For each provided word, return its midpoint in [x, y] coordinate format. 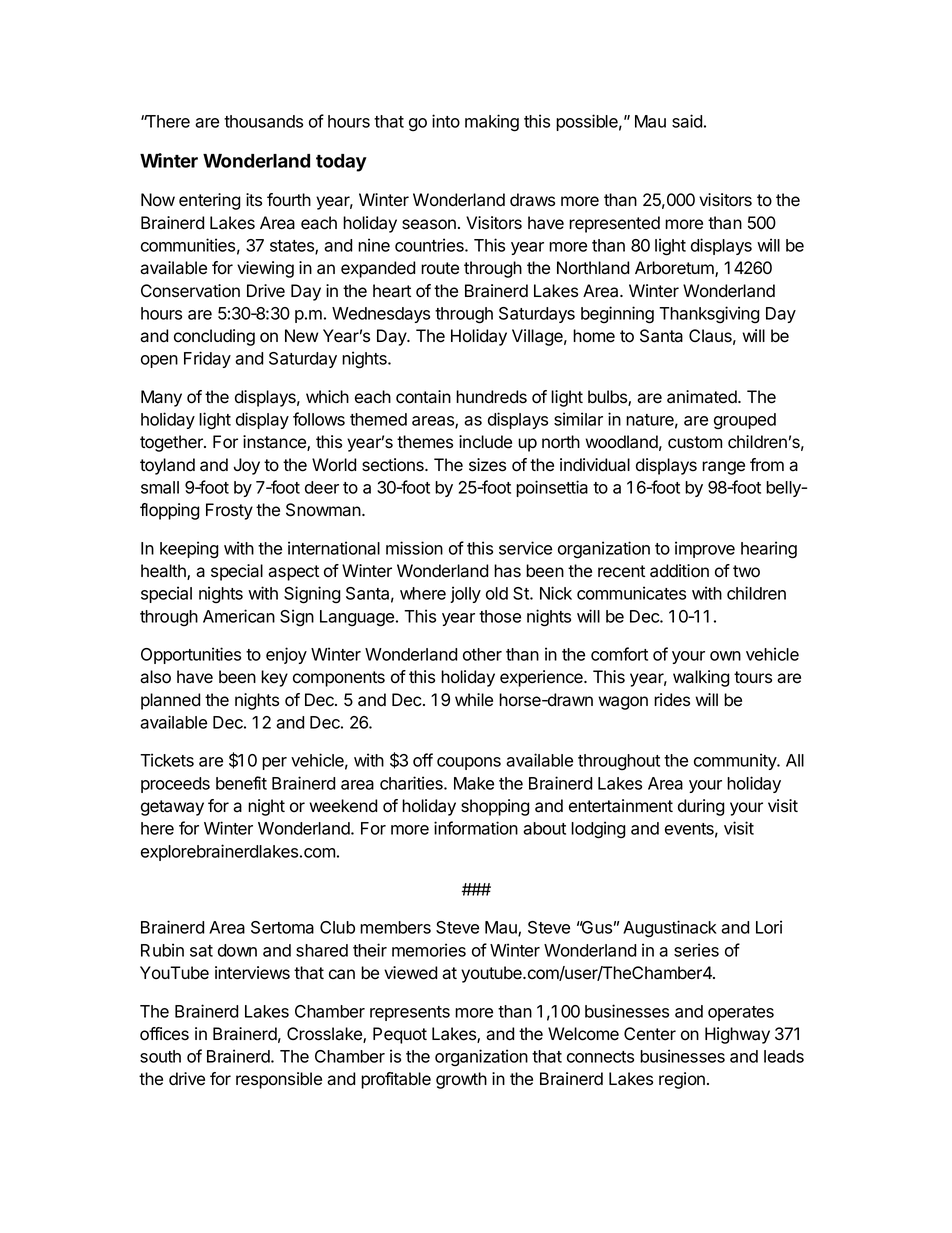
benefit [241, 783]
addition [679, 571]
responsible [279, 1080]
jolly [465, 594]
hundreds [491, 397]
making [492, 123]
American [239, 616]
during [701, 807]
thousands [263, 121]
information [476, 828]
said [687, 121]
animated [703, 397]
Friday [207, 359]
